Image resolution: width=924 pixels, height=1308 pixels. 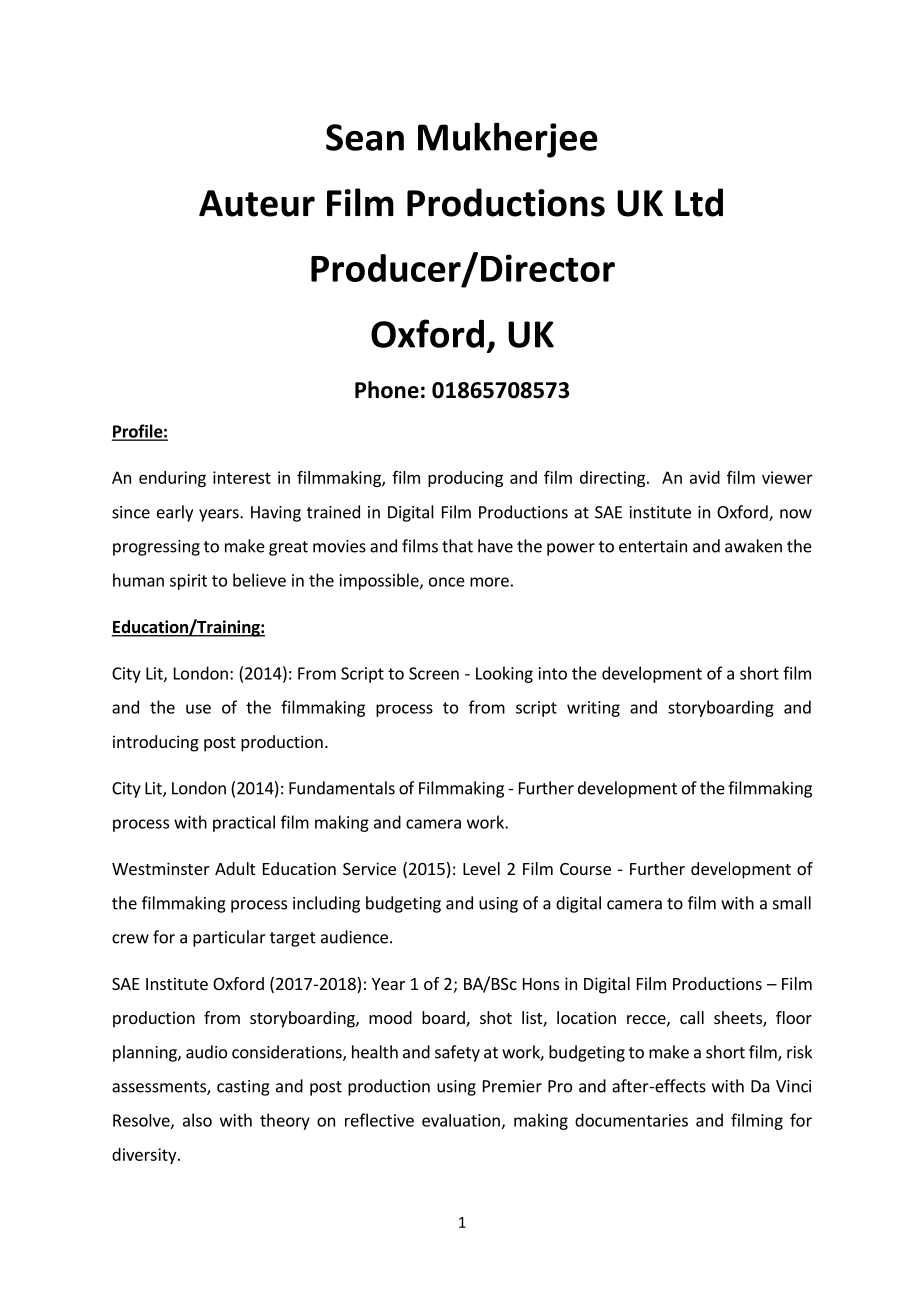 I want to click on Screen, so click(x=434, y=673).
